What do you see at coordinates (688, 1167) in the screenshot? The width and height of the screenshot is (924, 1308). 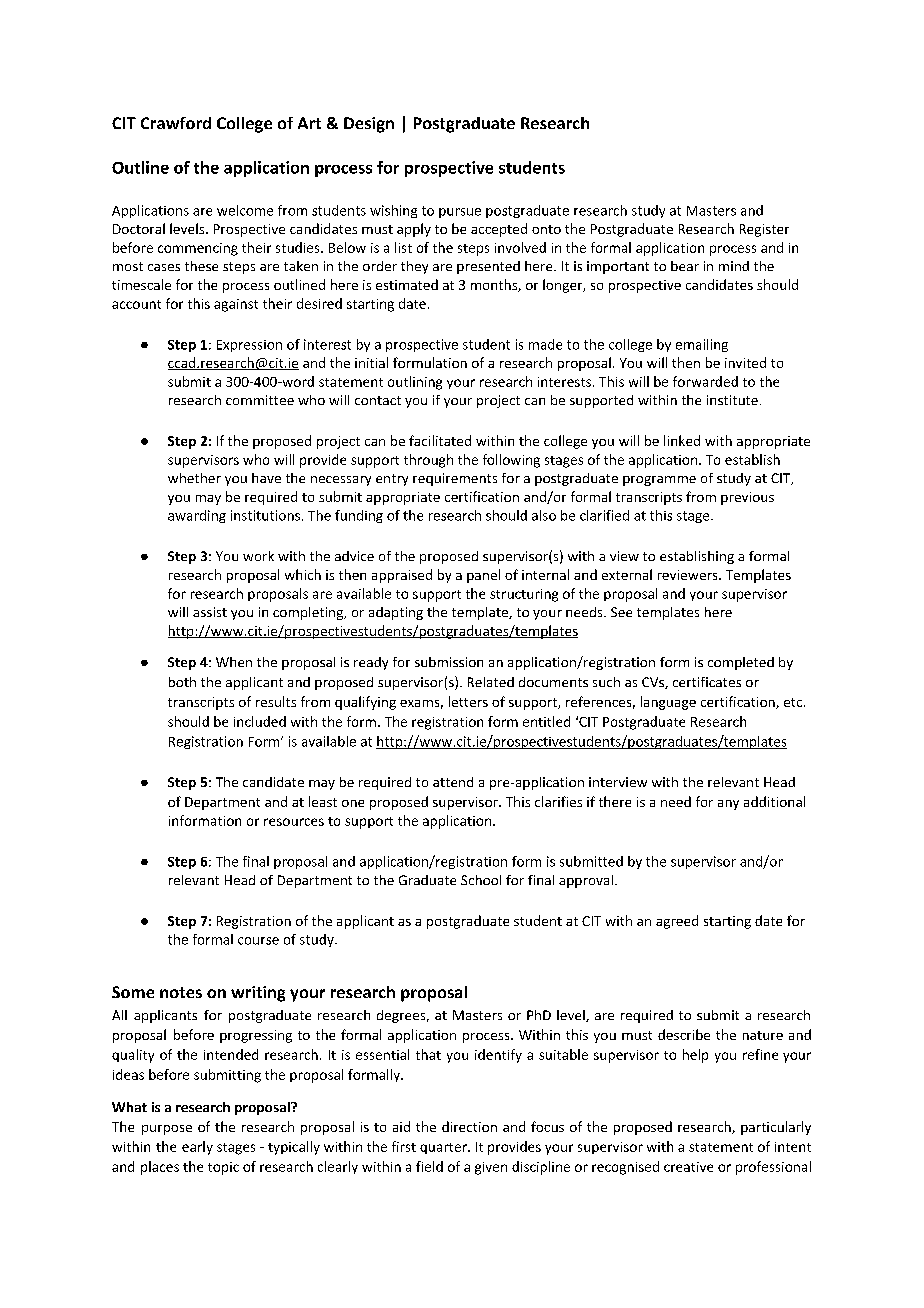 I see `creative` at bounding box center [688, 1167].
